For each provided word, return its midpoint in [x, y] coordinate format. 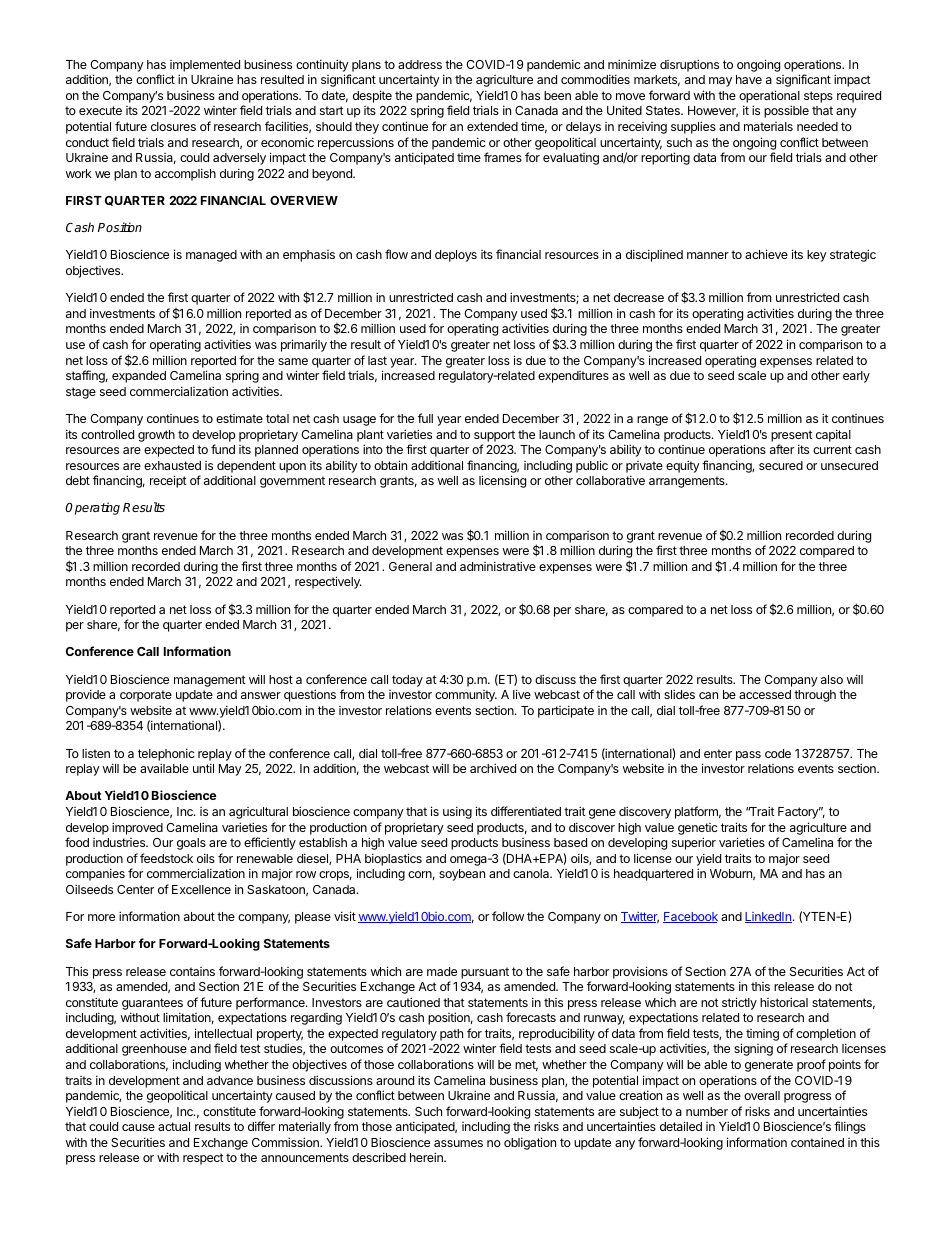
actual [174, 1126]
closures [173, 126]
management [210, 681]
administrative [498, 566]
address [420, 64]
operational [769, 96]
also [832, 679]
